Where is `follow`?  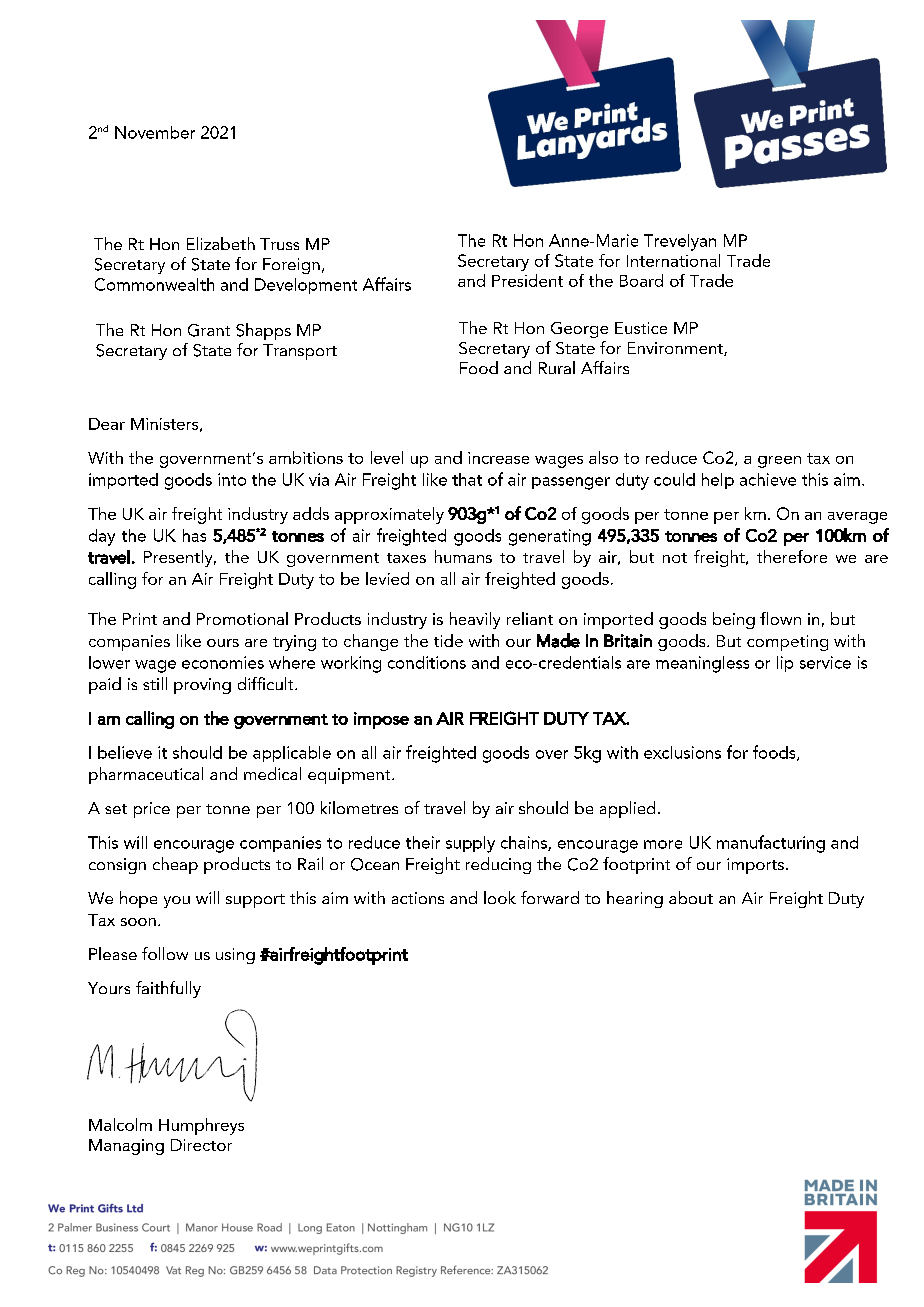 follow is located at coordinates (165, 953).
